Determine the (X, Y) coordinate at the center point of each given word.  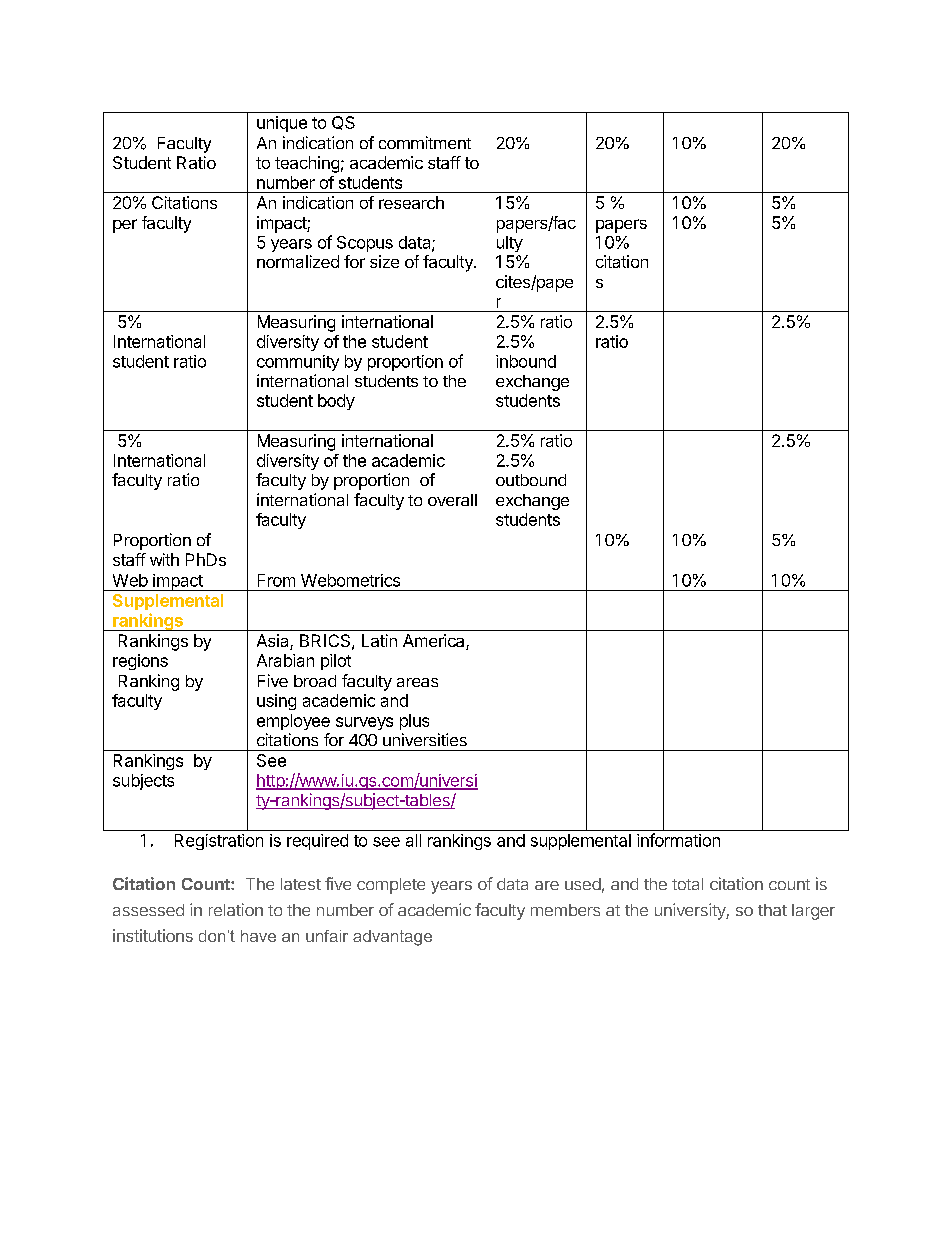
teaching (307, 164)
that (772, 910)
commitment (425, 142)
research (411, 202)
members (565, 910)
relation (236, 909)
